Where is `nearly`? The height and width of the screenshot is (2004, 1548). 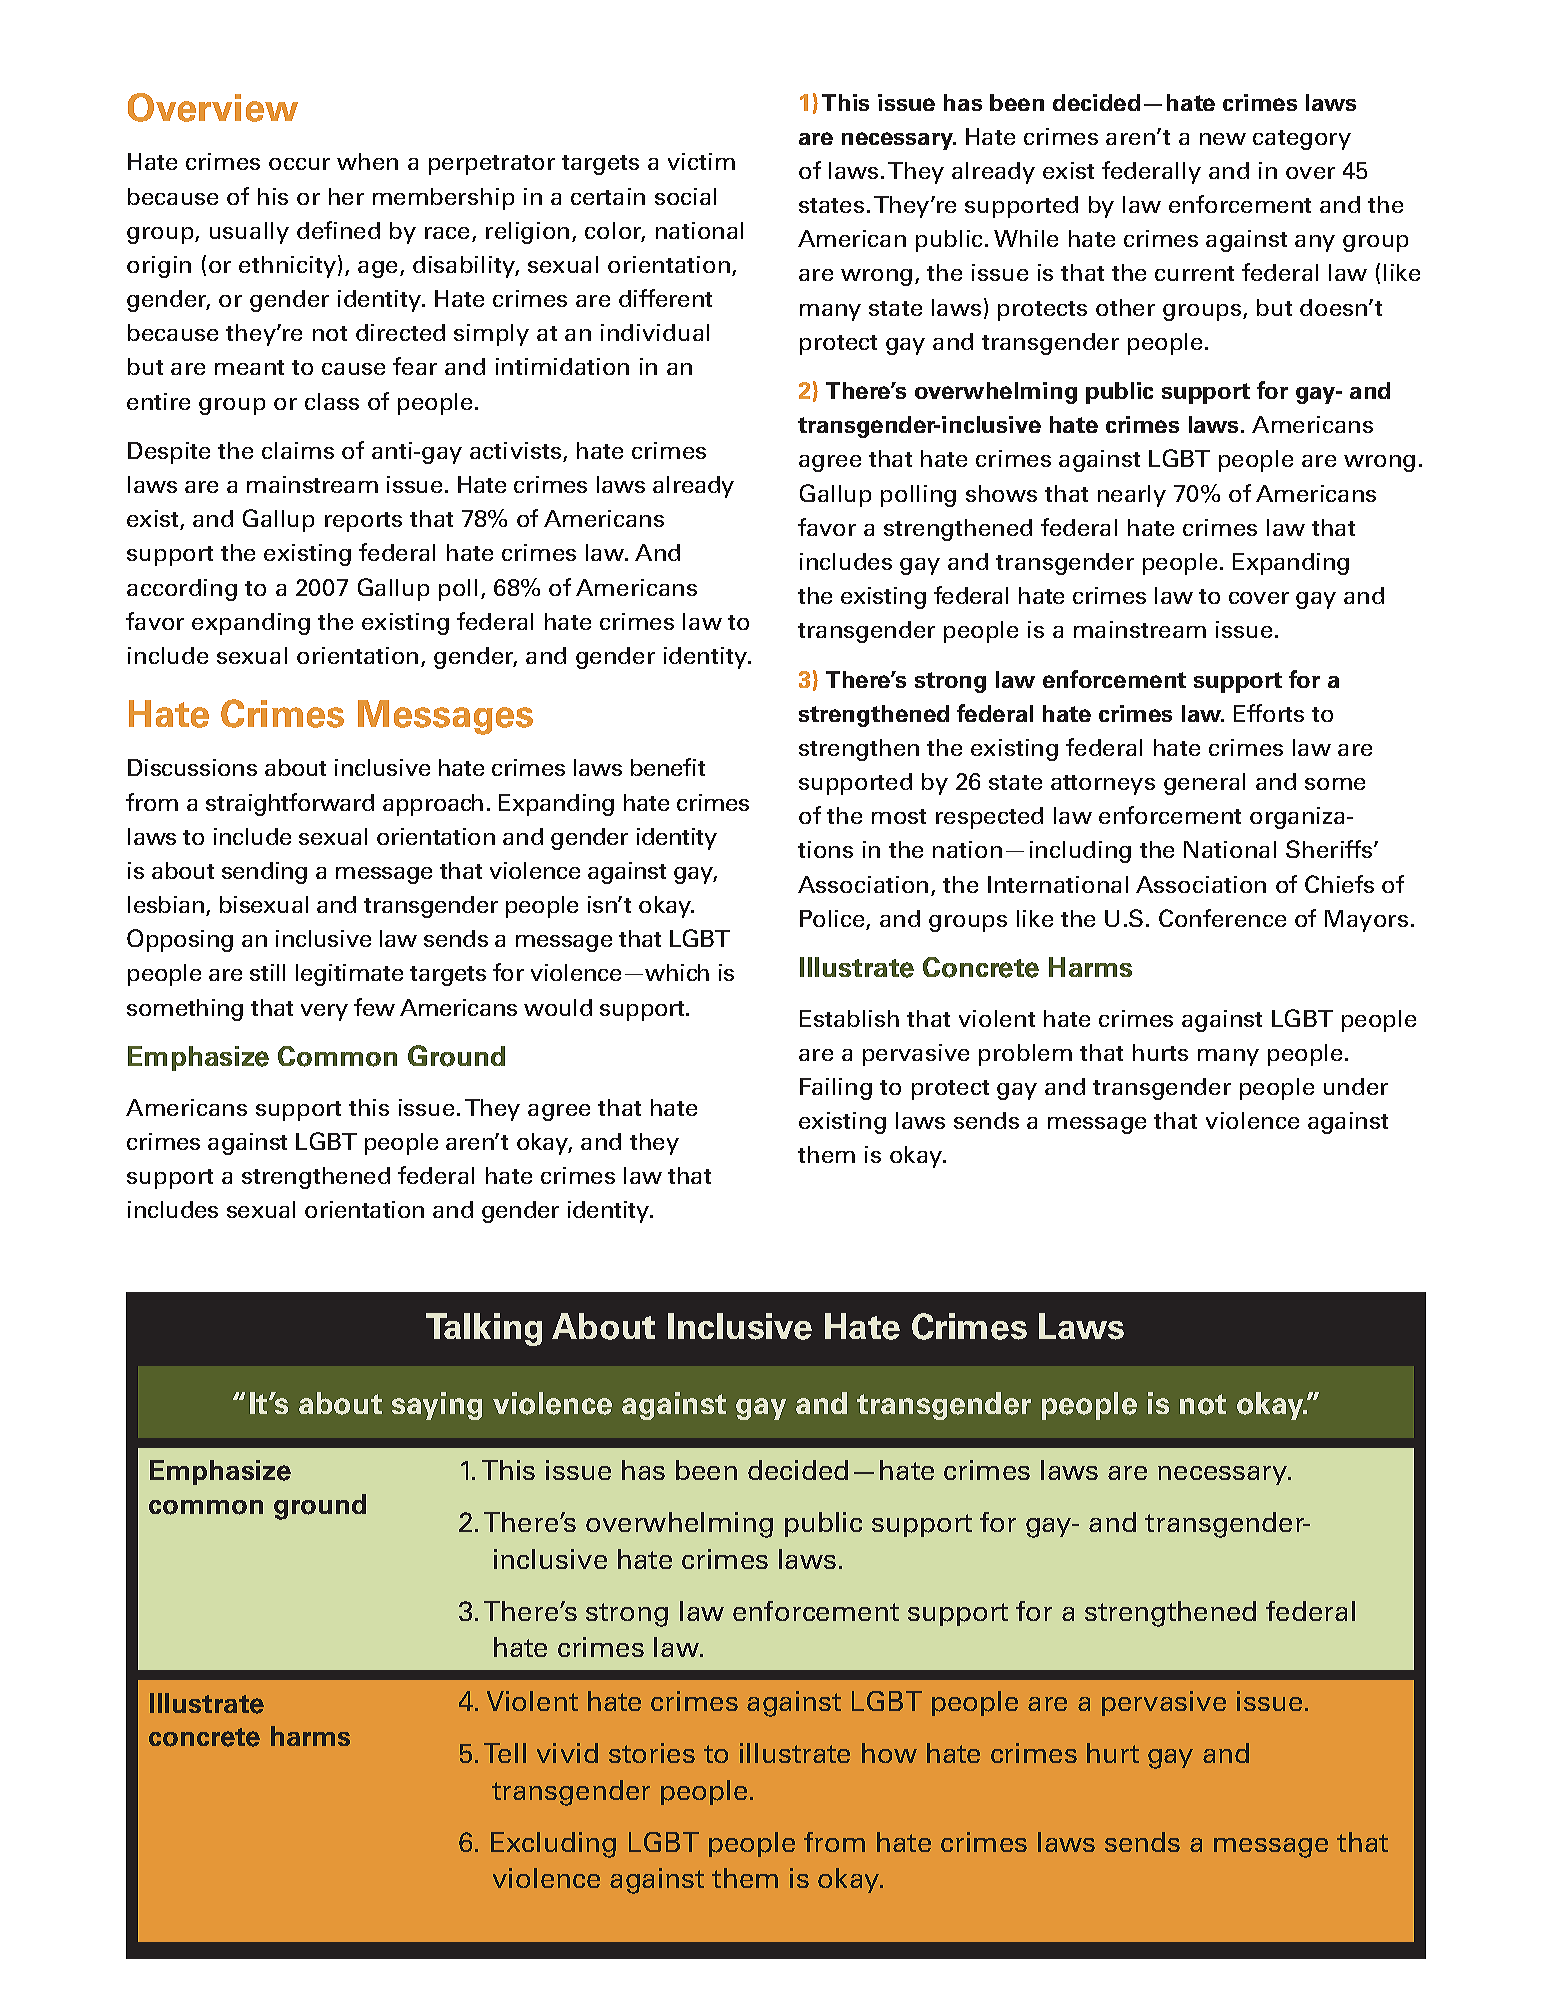 nearly is located at coordinates (1132, 496).
